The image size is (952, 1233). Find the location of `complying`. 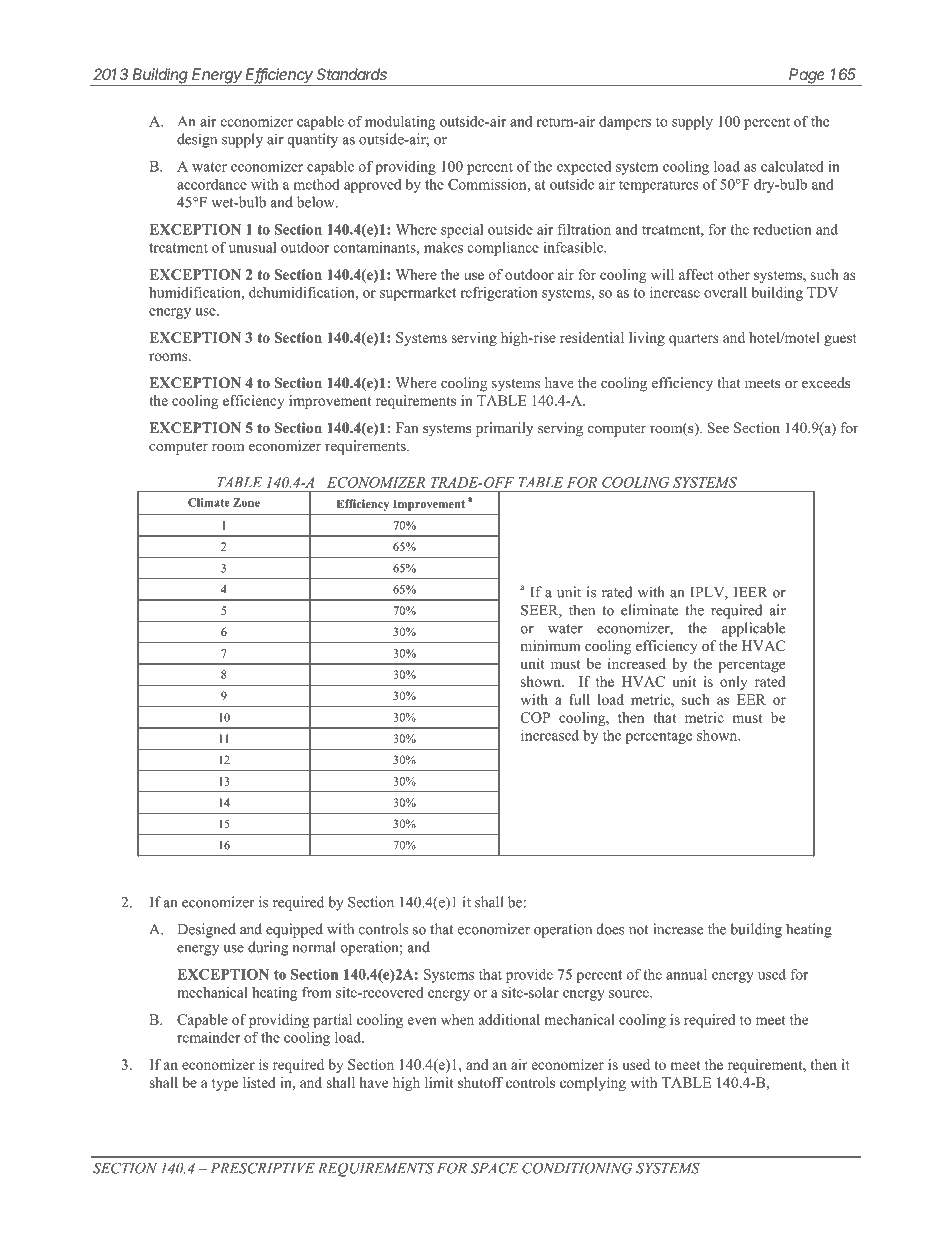

complying is located at coordinates (593, 1084).
